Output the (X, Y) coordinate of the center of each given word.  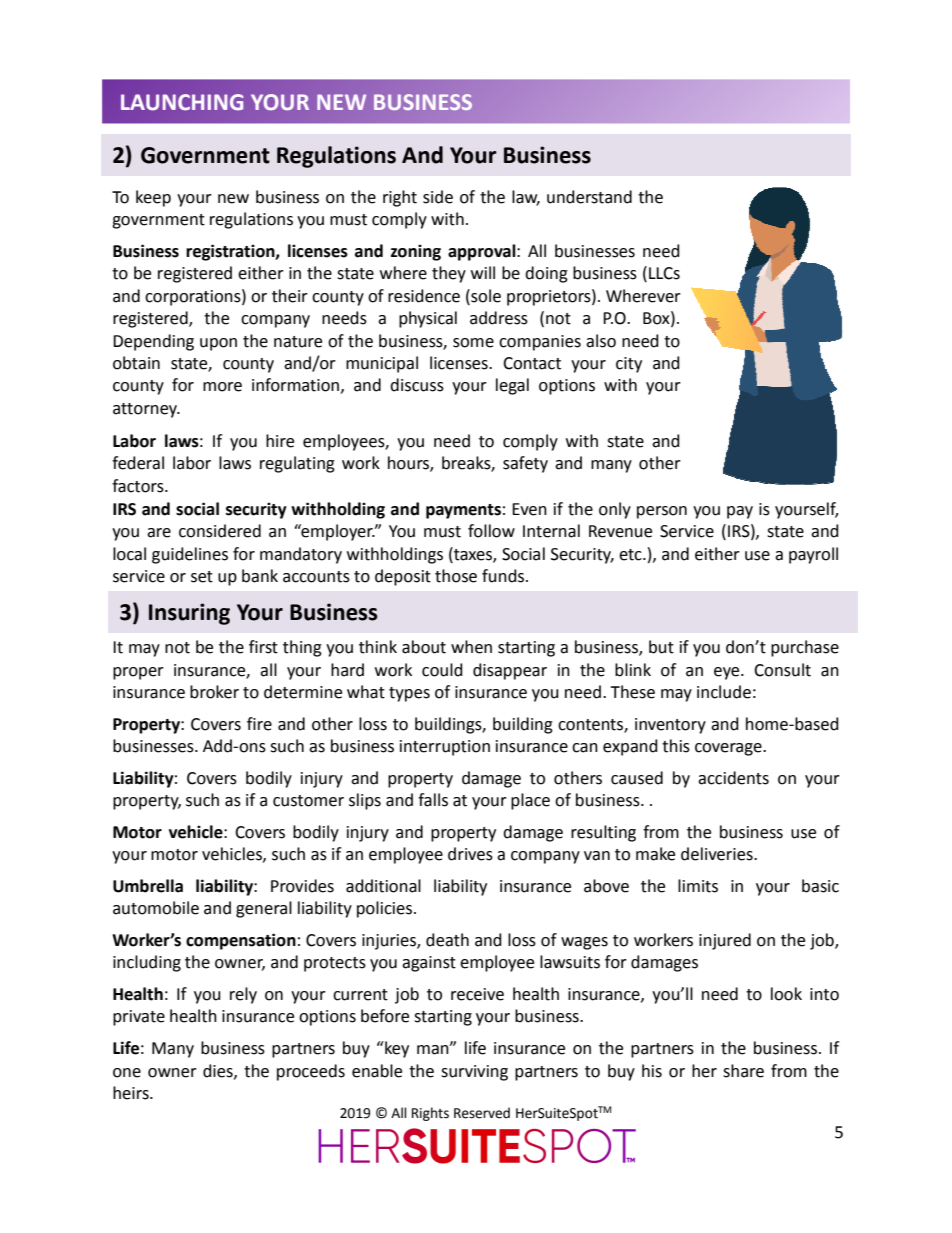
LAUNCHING (182, 102)
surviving (474, 1073)
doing (546, 274)
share (743, 1071)
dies (219, 1071)
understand (589, 197)
